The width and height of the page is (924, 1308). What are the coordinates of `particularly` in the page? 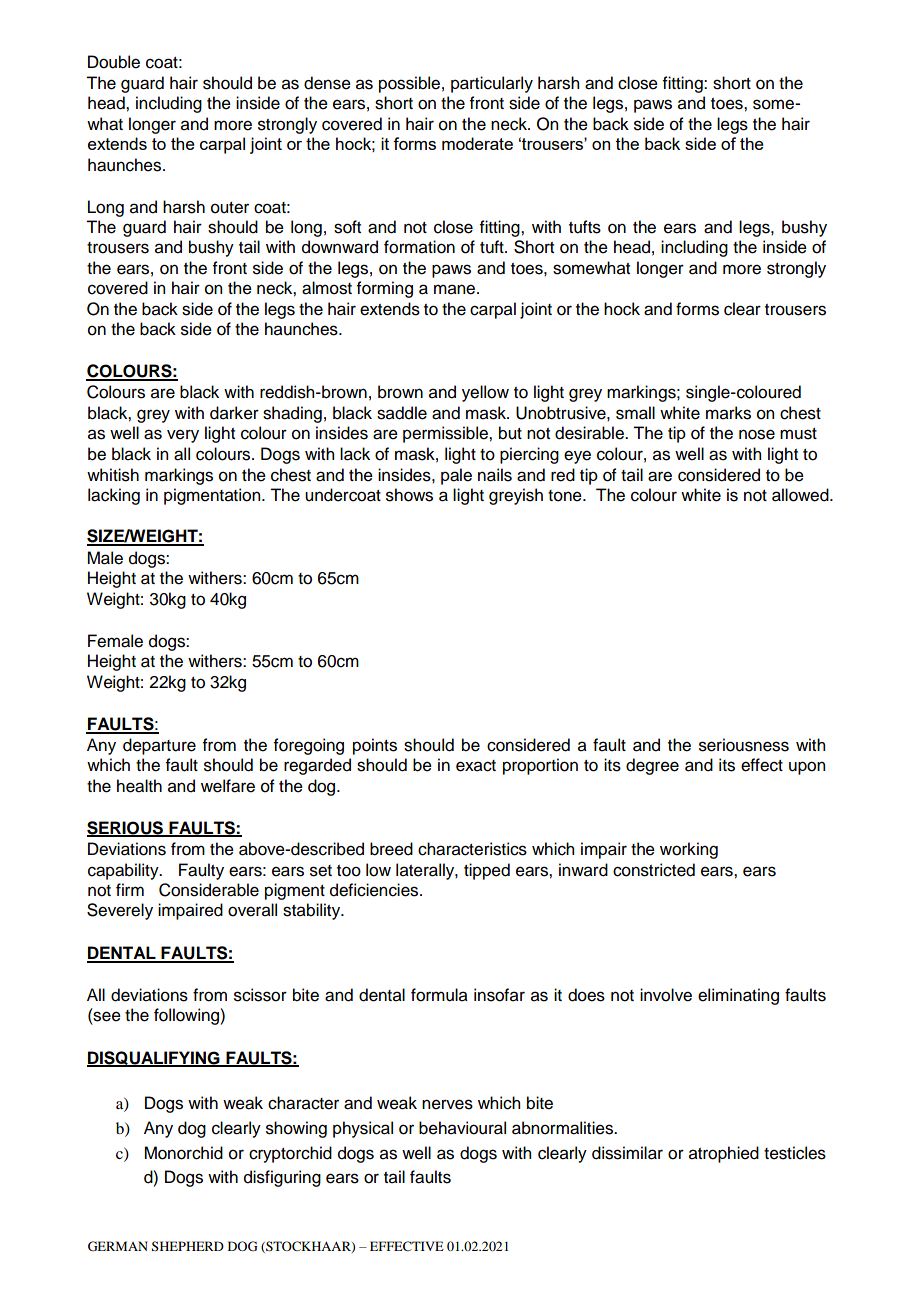 It's located at (492, 84).
